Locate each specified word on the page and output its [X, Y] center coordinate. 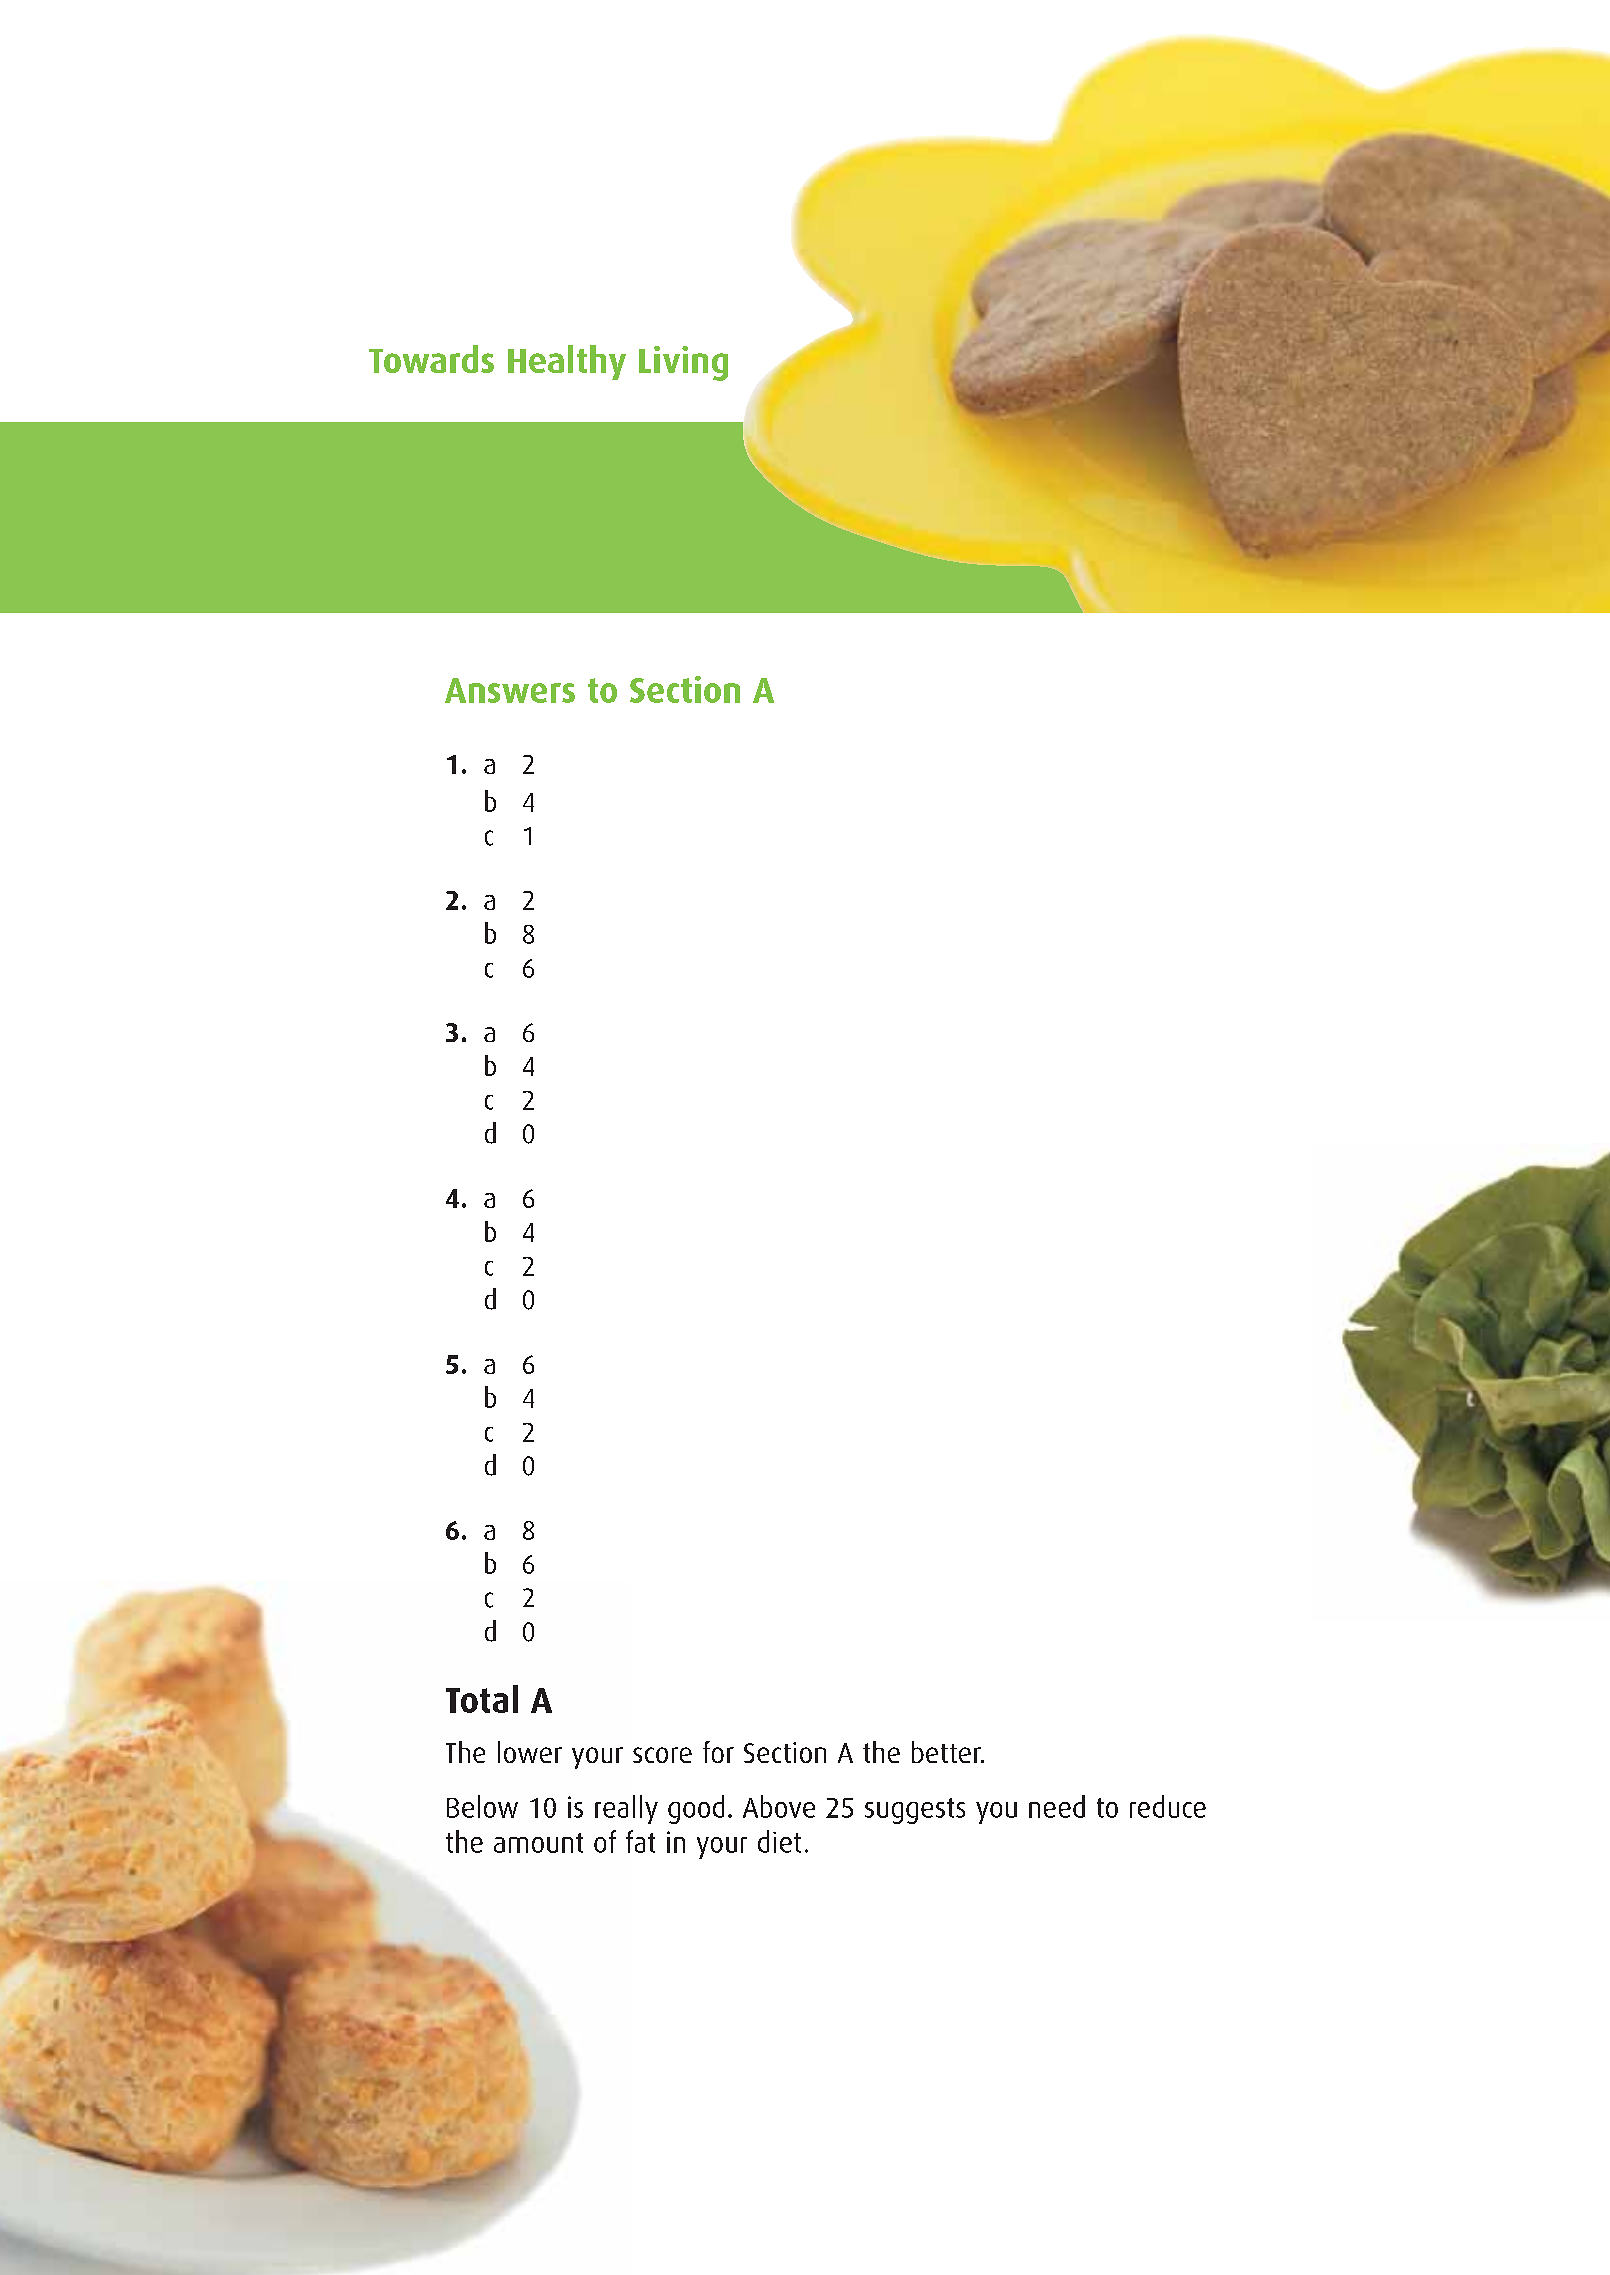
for [718, 1752]
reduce [1168, 1806]
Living [683, 363]
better [947, 1752]
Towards [431, 359]
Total [482, 1699]
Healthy [567, 362]
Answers [510, 690]
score [662, 1755]
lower [530, 1752]
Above [779, 1806]
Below [482, 1806]
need [1057, 1806]
